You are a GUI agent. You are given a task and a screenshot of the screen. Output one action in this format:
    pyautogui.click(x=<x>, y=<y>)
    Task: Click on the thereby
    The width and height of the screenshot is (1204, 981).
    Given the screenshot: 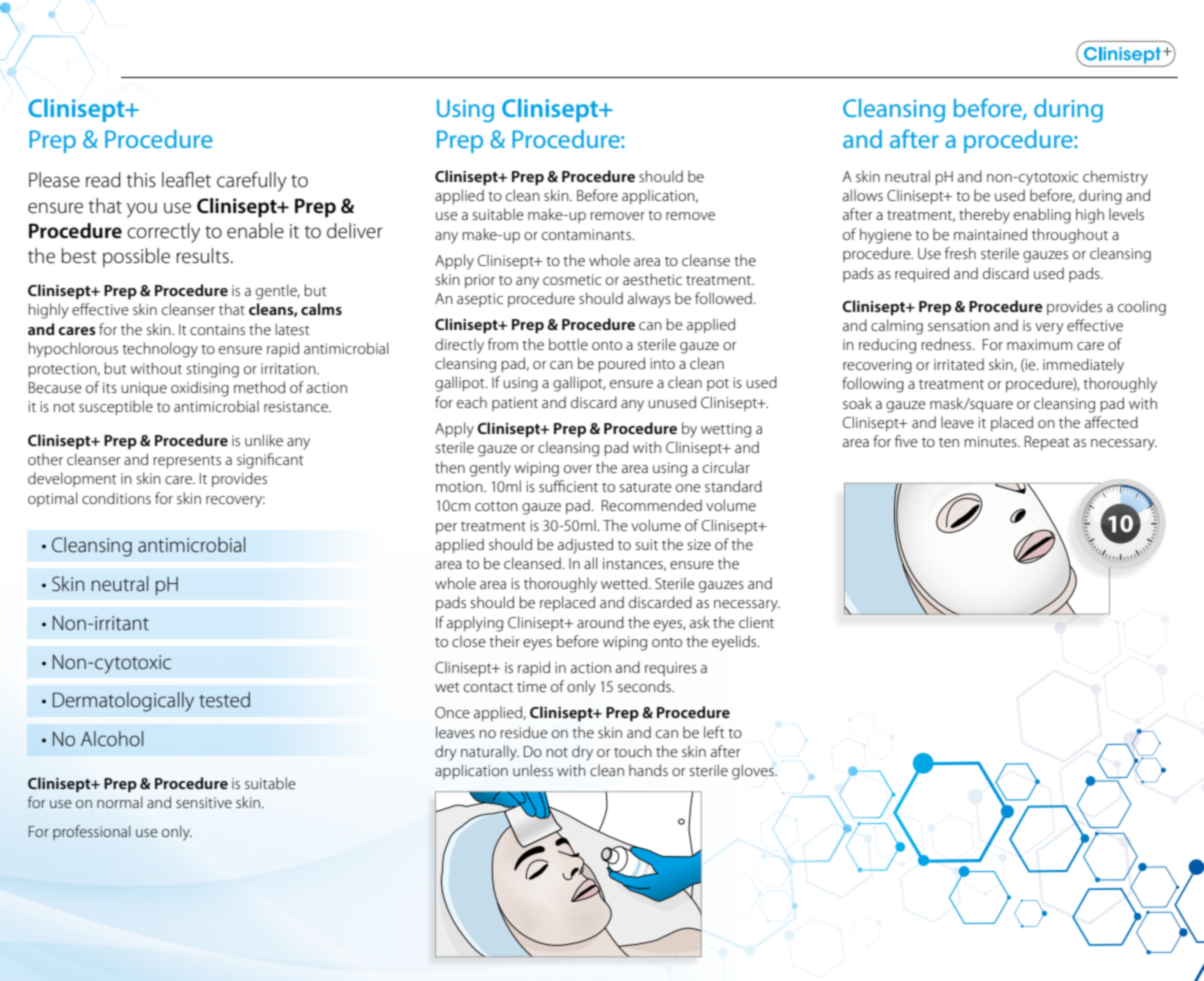 What is the action you would take?
    pyautogui.click(x=984, y=216)
